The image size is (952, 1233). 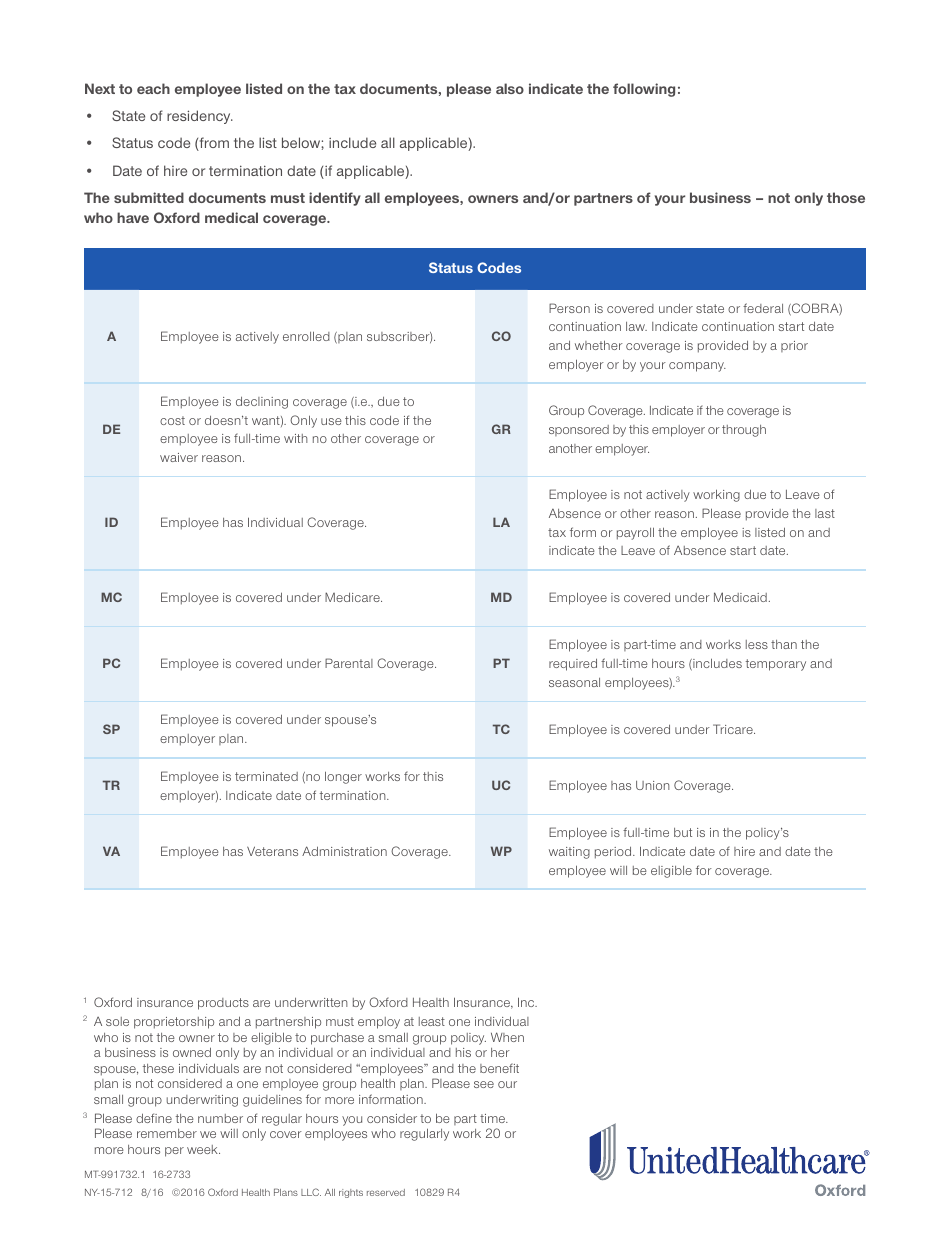 What do you see at coordinates (349, 663) in the page?
I see `Parental` at bounding box center [349, 663].
